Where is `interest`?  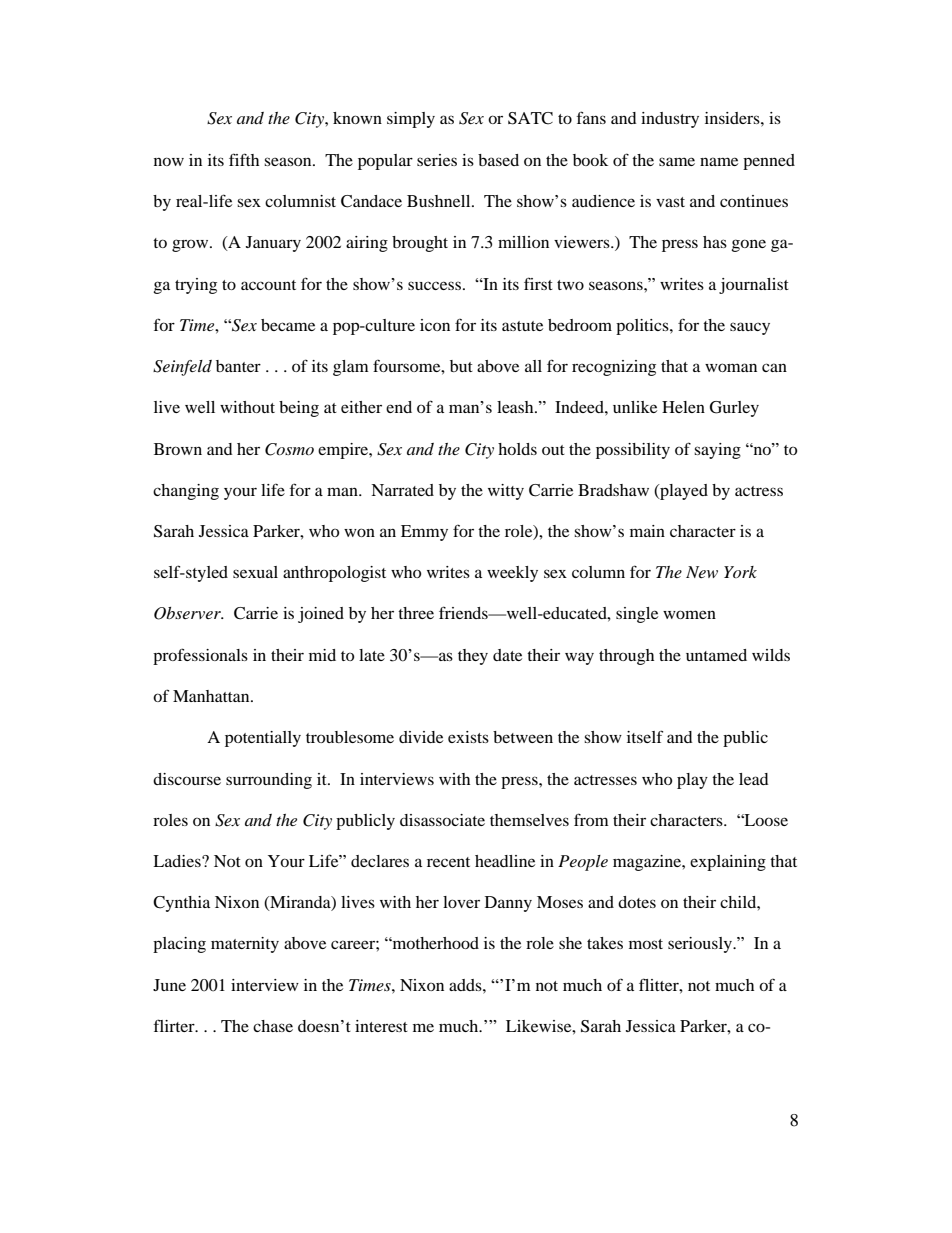 interest is located at coordinates (381, 1026).
